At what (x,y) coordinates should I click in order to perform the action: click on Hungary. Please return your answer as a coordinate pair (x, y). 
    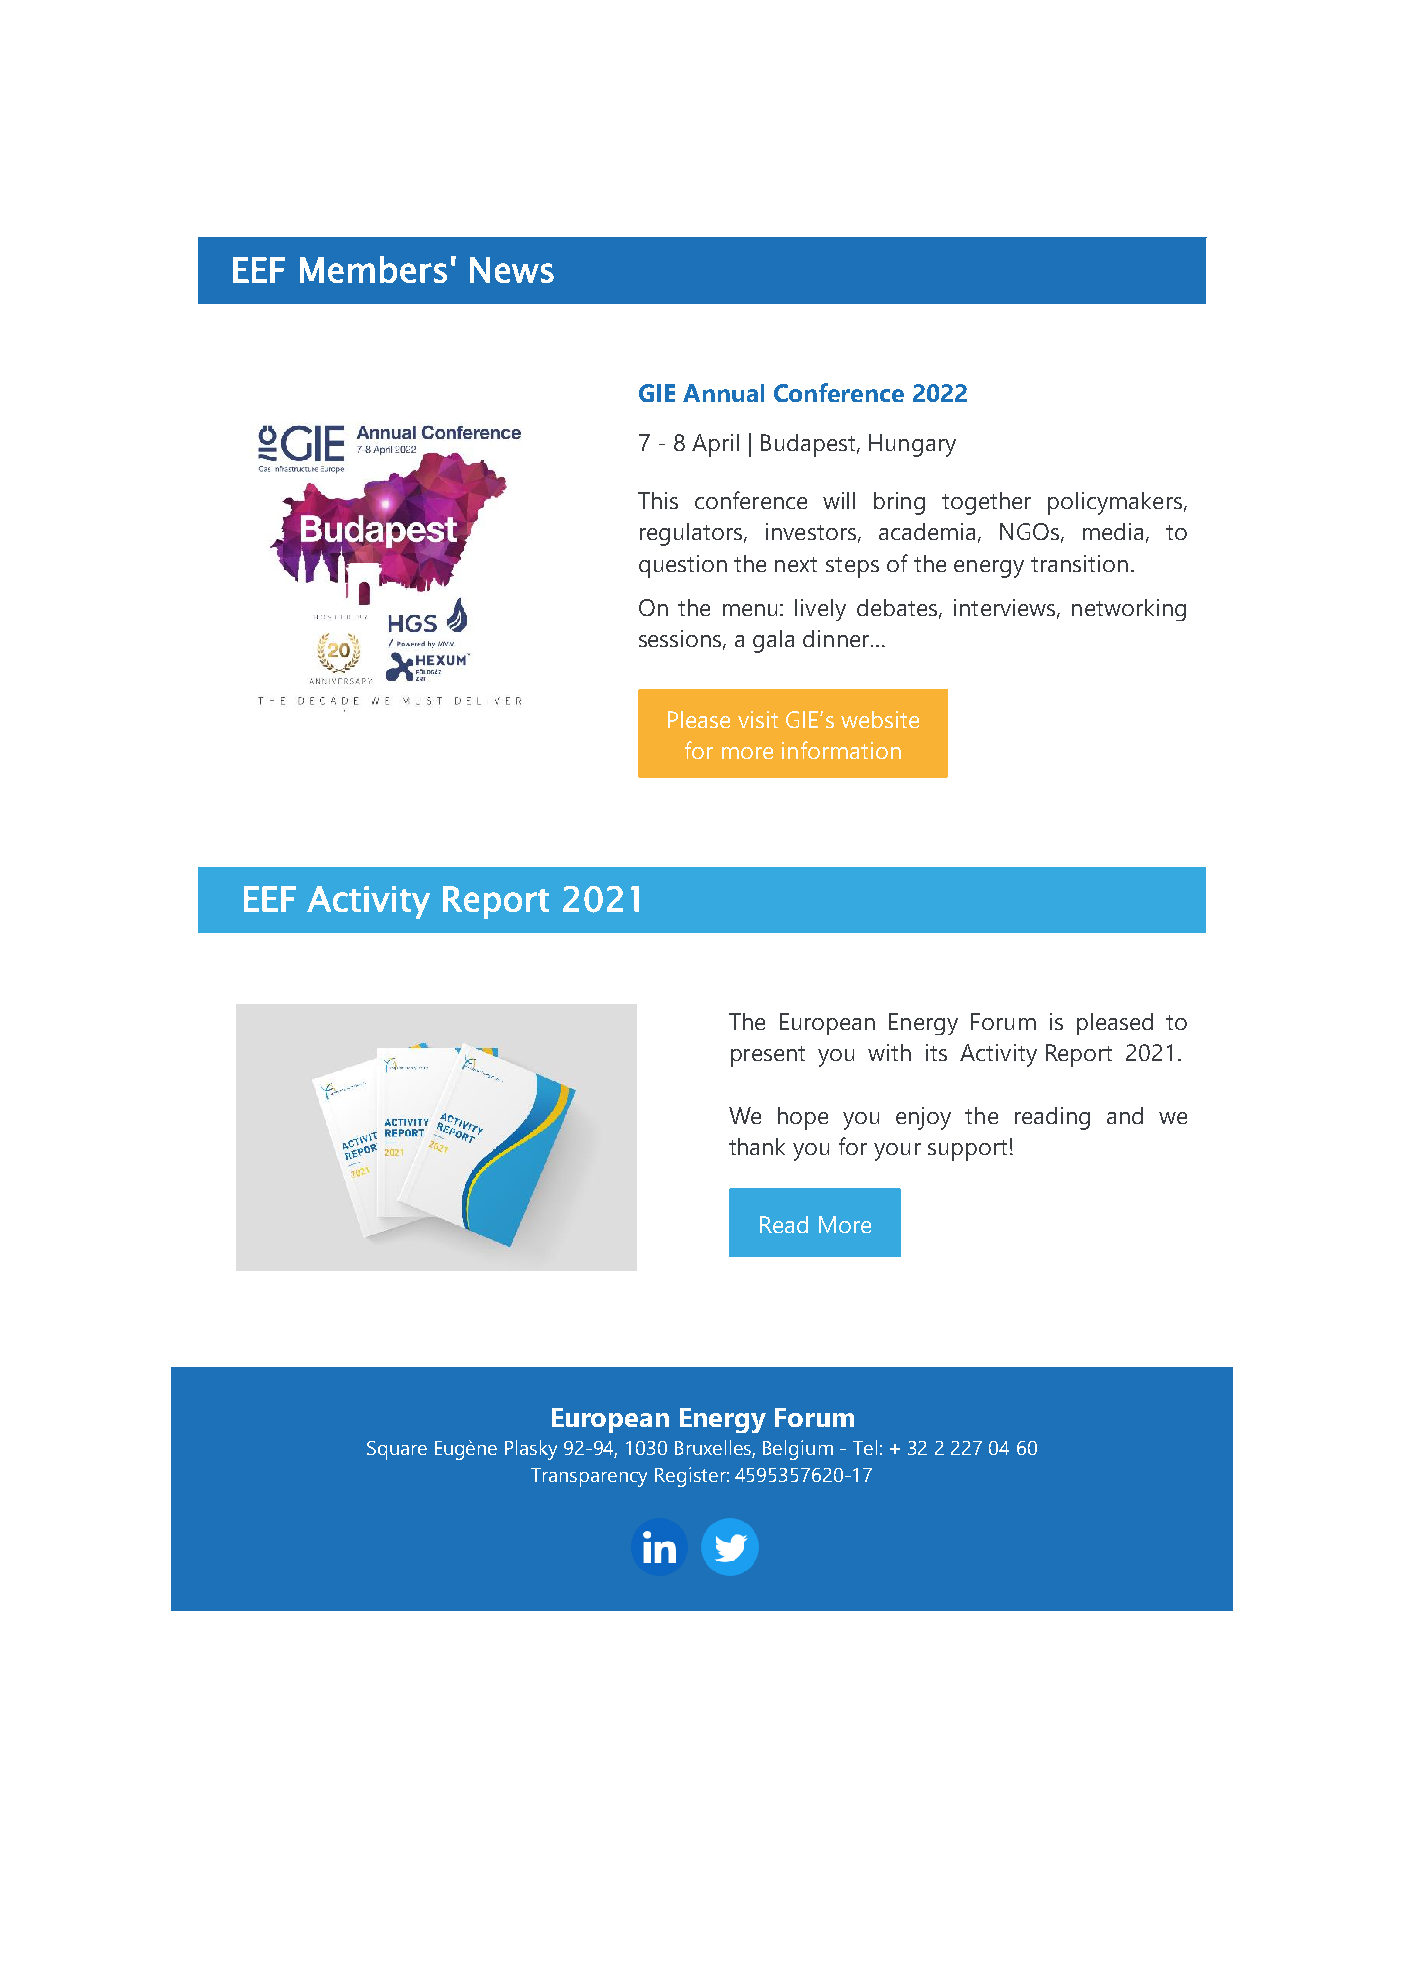
    Looking at the image, I should click on (912, 445).
